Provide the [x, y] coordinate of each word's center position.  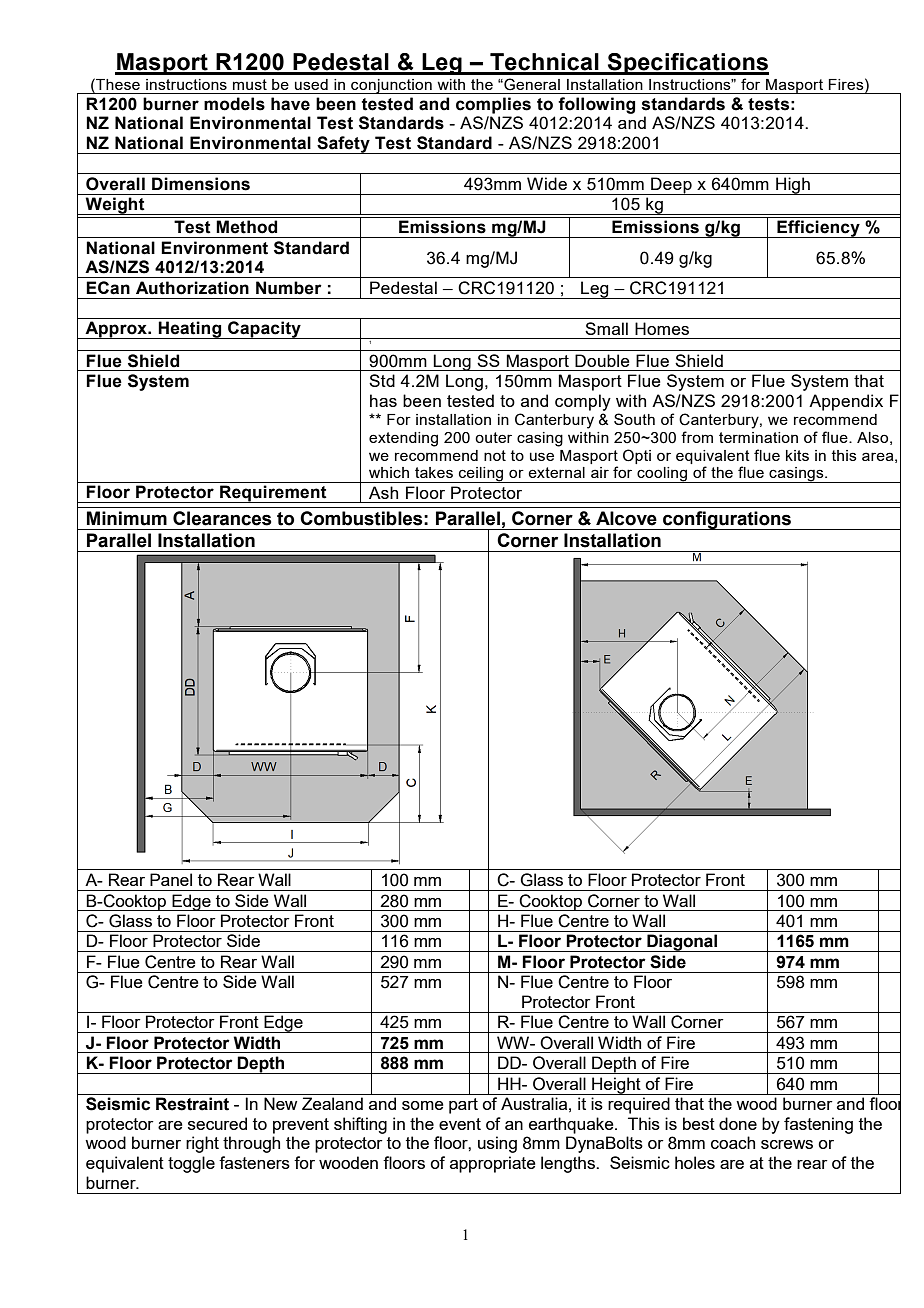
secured [217, 1123]
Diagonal [682, 943]
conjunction [391, 86]
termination [758, 437]
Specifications [687, 64]
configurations [727, 520]
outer [493, 437]
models [234, 104]
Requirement [273, 494]
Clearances [222, 518]
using [497, 1144]
